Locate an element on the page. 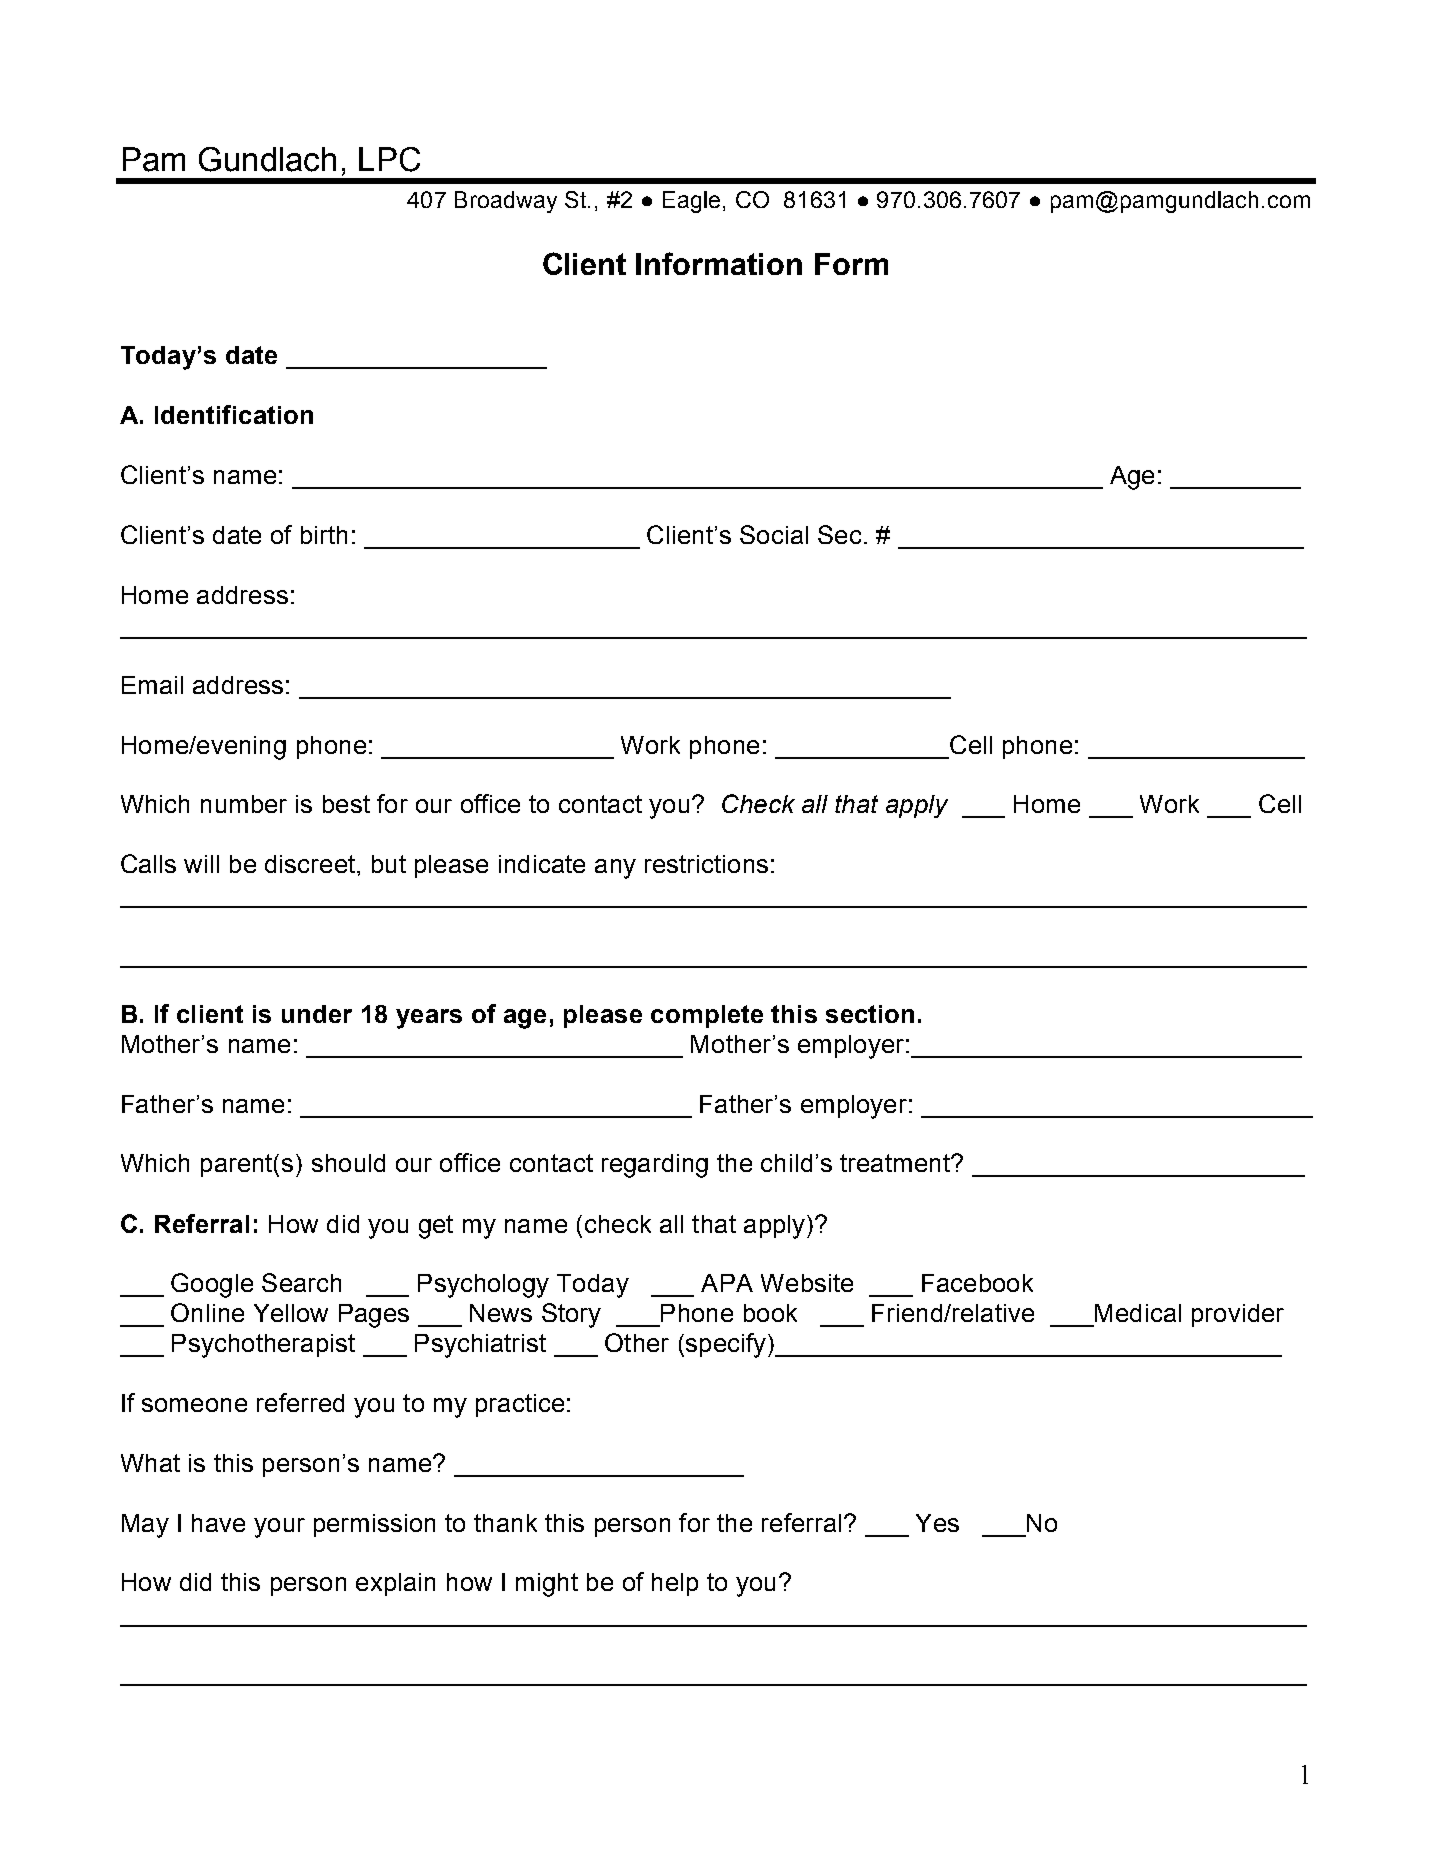  LPC is located at coordinates (389, 159).
